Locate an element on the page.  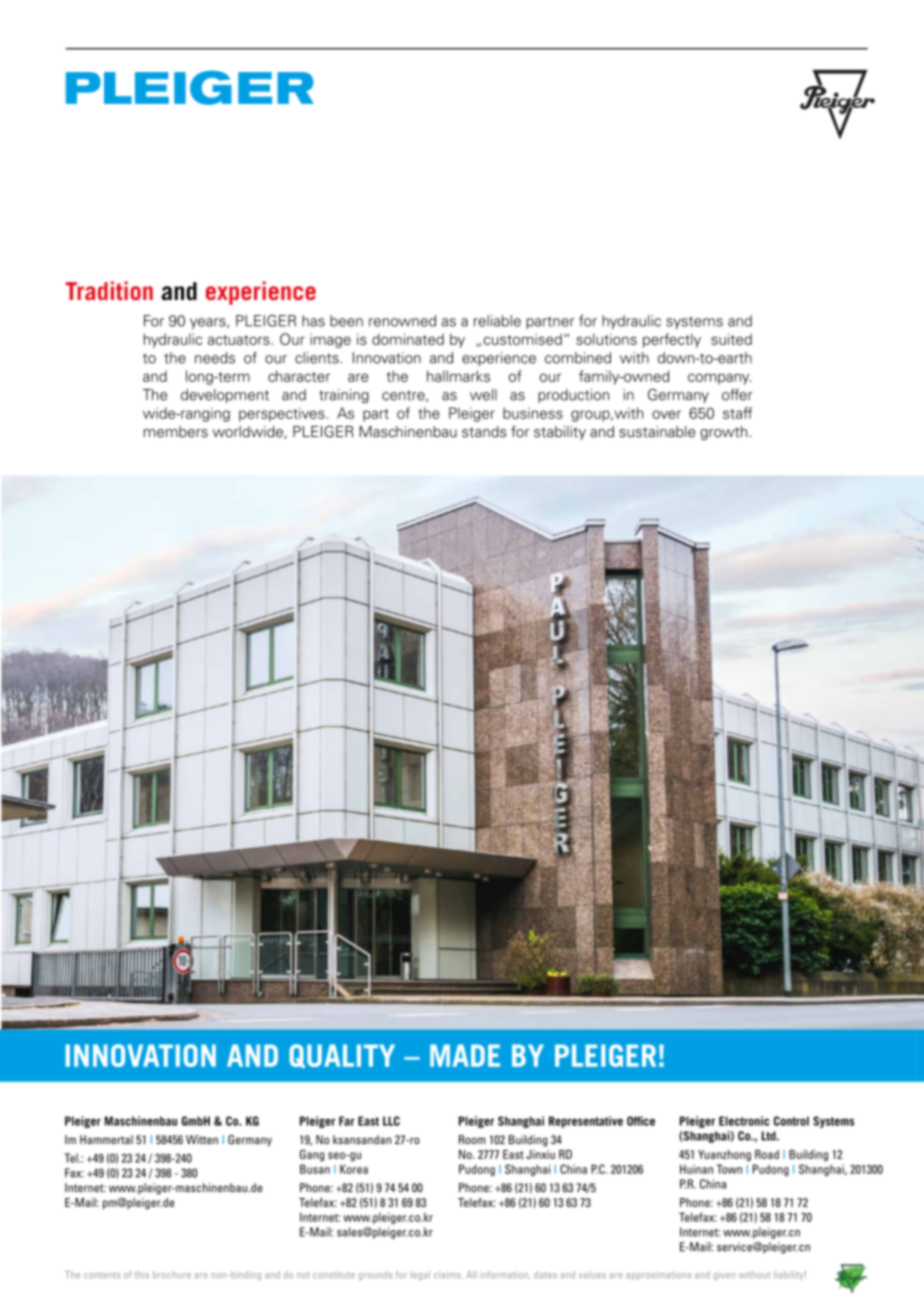
stands is located at coordinates (484, 432).
